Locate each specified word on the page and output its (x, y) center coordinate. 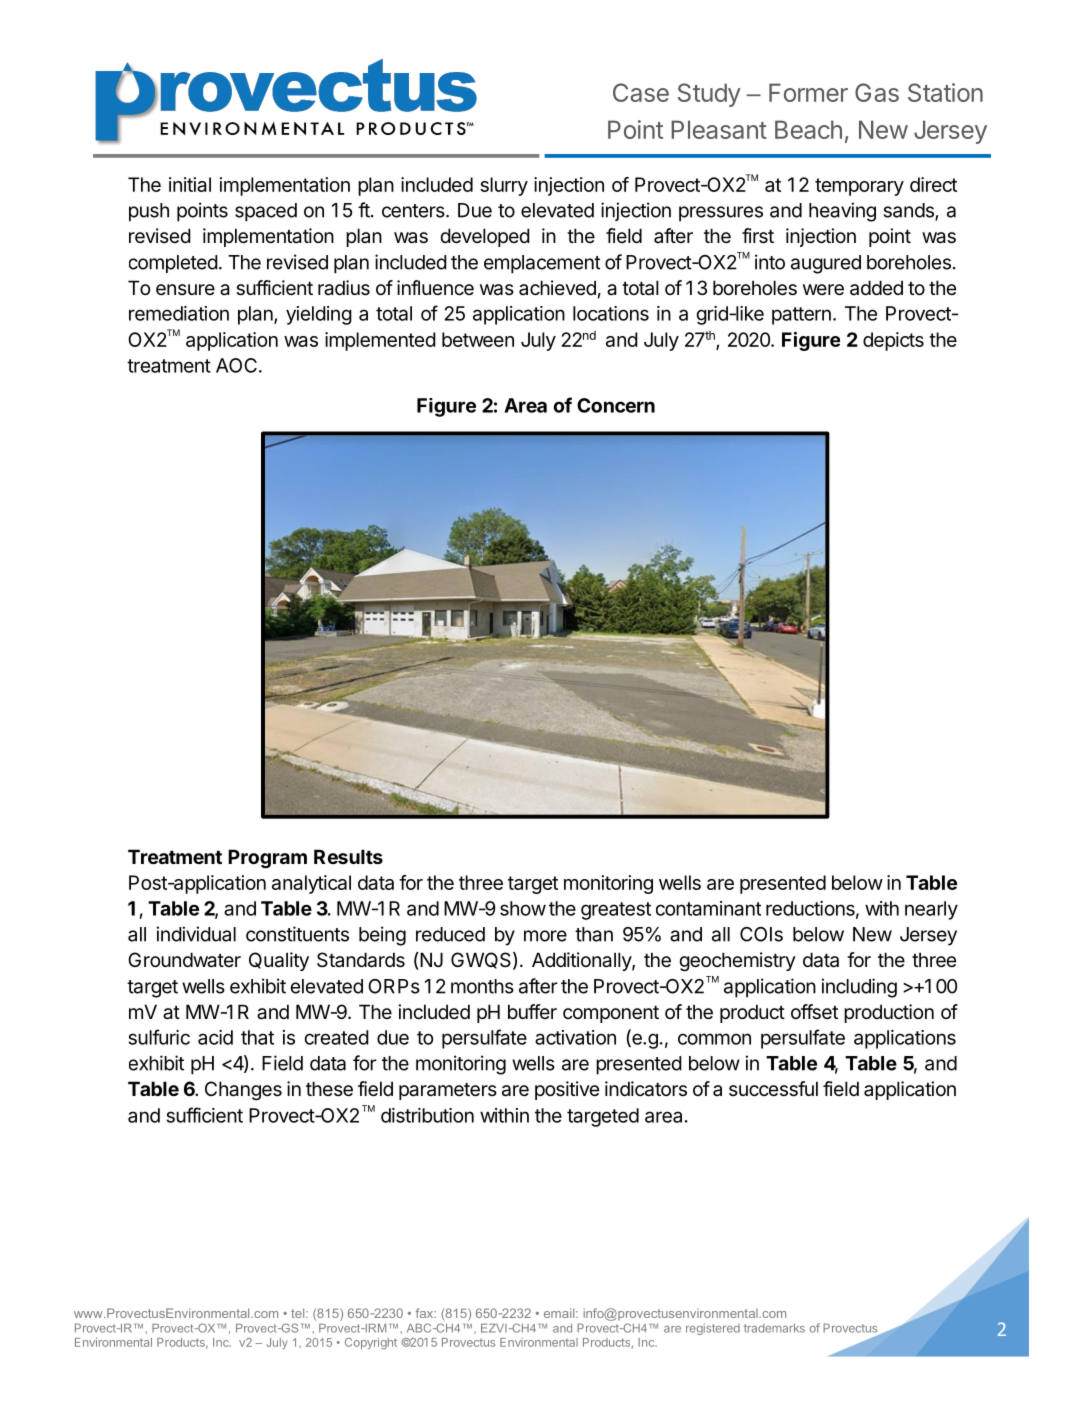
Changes (243, 1090)
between (478, 339)
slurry (504, 186)
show (523, 908)
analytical (311, 884)
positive (567, 1090)
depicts (893, 341)
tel (299, 1313)
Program (267, 858)
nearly (931, 910)
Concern (616, 405)
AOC (236, 365)
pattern (801, 316)
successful (773, 1089)
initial (190, 184)
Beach (808, 129)
